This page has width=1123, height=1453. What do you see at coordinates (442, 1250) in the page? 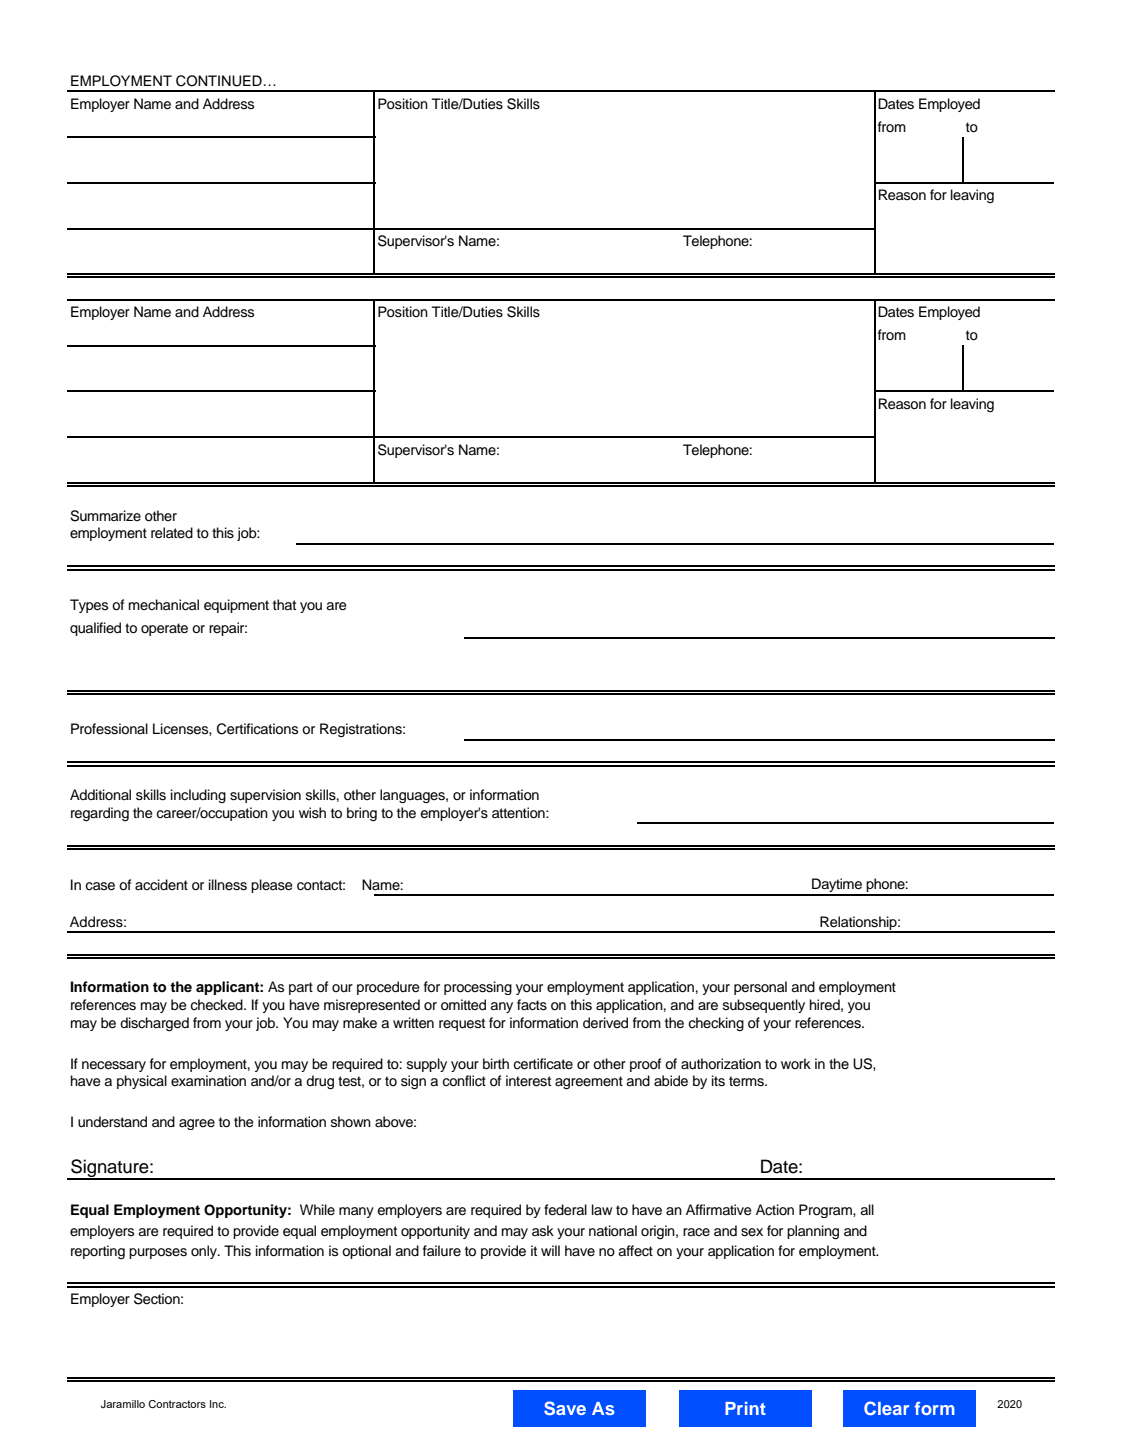
I see `failure` at bounding box center [442, 1250].
